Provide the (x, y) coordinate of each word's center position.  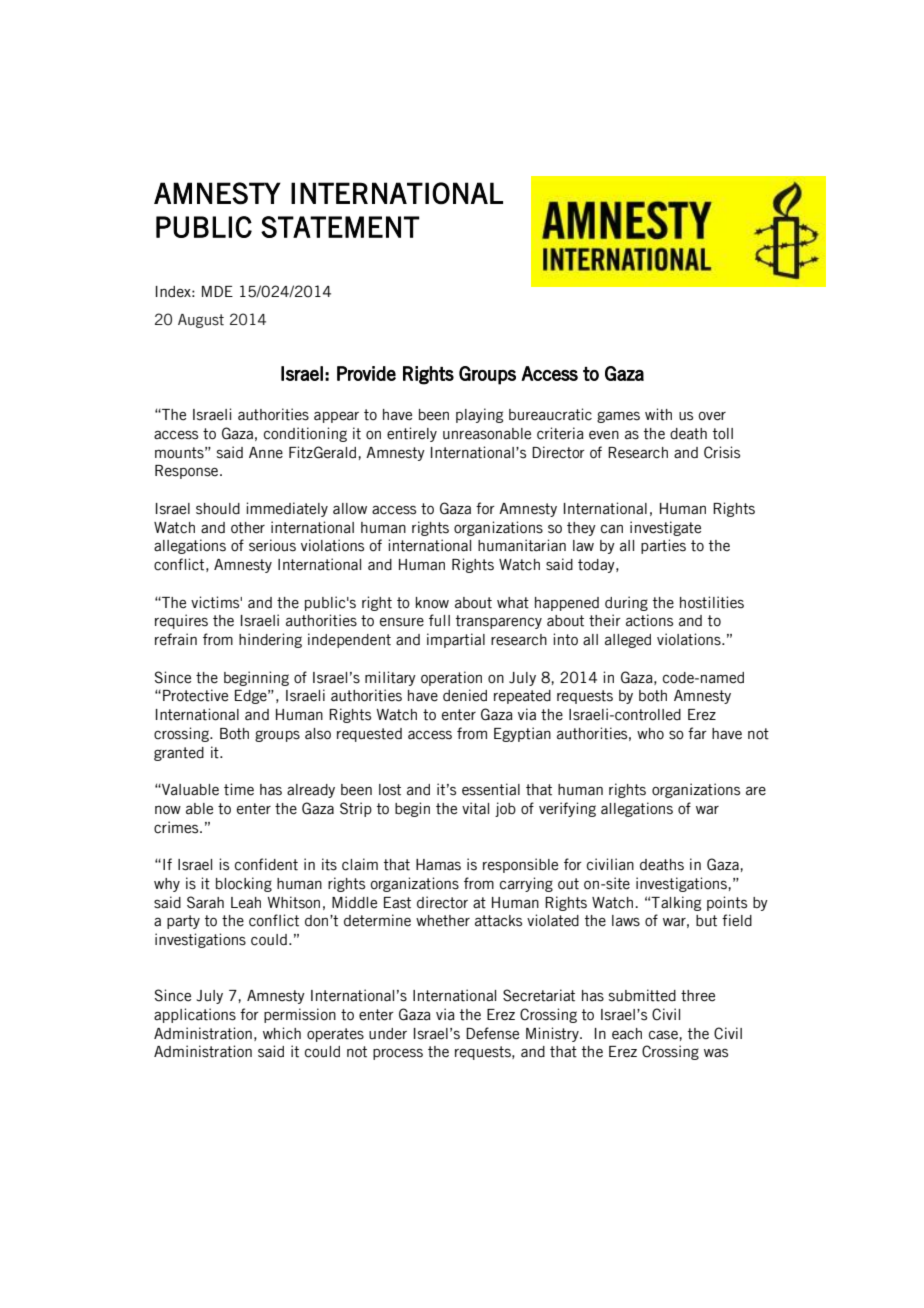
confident (266, 864)
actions (649, 620)
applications (195, 1015)
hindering (270, 640)
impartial (456, 640)
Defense (492, 1033)
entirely (412, 434)
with (658, 414)
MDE (217, 291)
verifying (567, 809)
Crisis (722, 452)
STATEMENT (340, 227)
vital (475, 808)
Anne (266, 453)
